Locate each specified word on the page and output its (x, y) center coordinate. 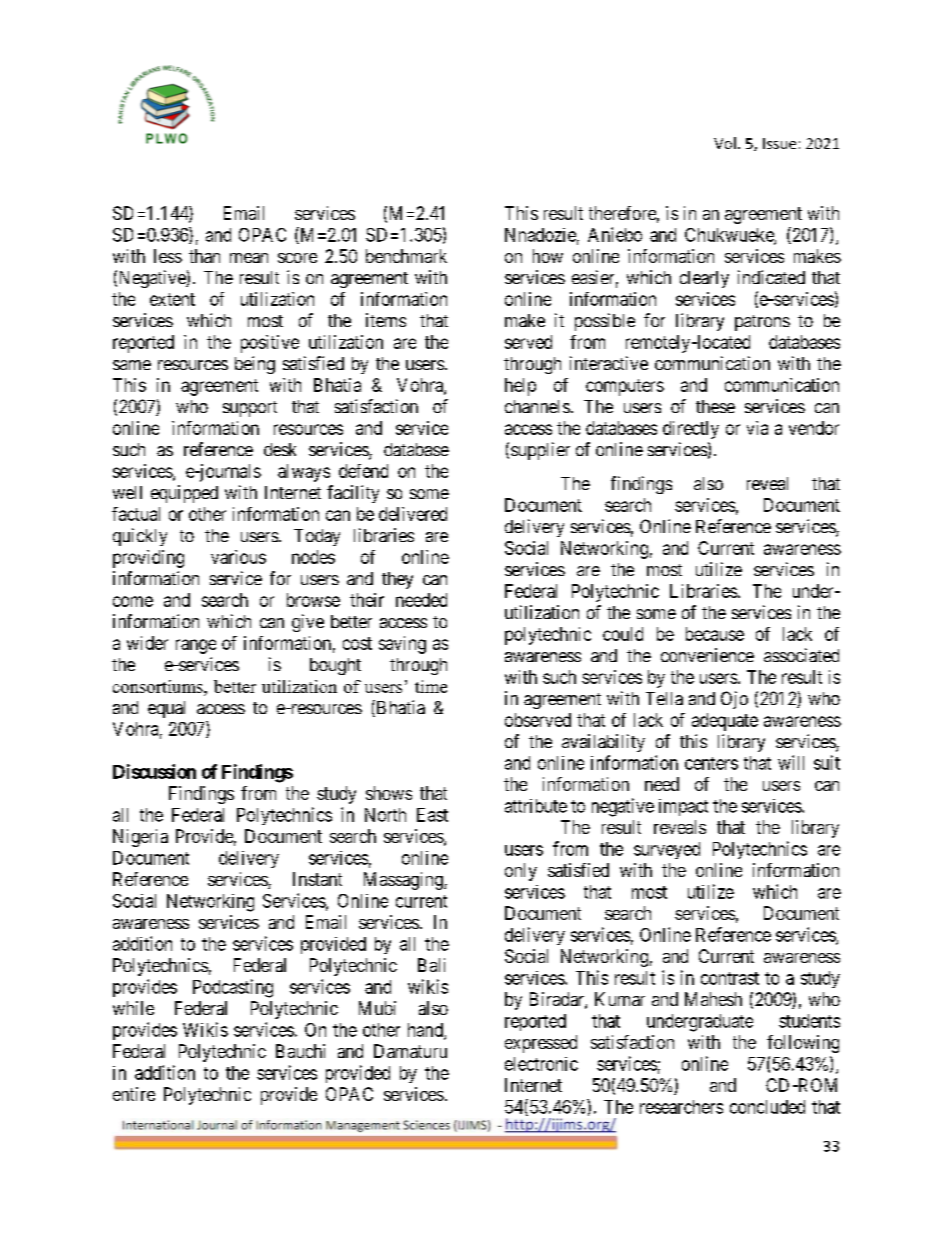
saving (402, 645)
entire (134, 1094)
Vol (725, 143)
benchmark (406, 256)
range (196, 646)
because (715, 634)
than (204, 256)
